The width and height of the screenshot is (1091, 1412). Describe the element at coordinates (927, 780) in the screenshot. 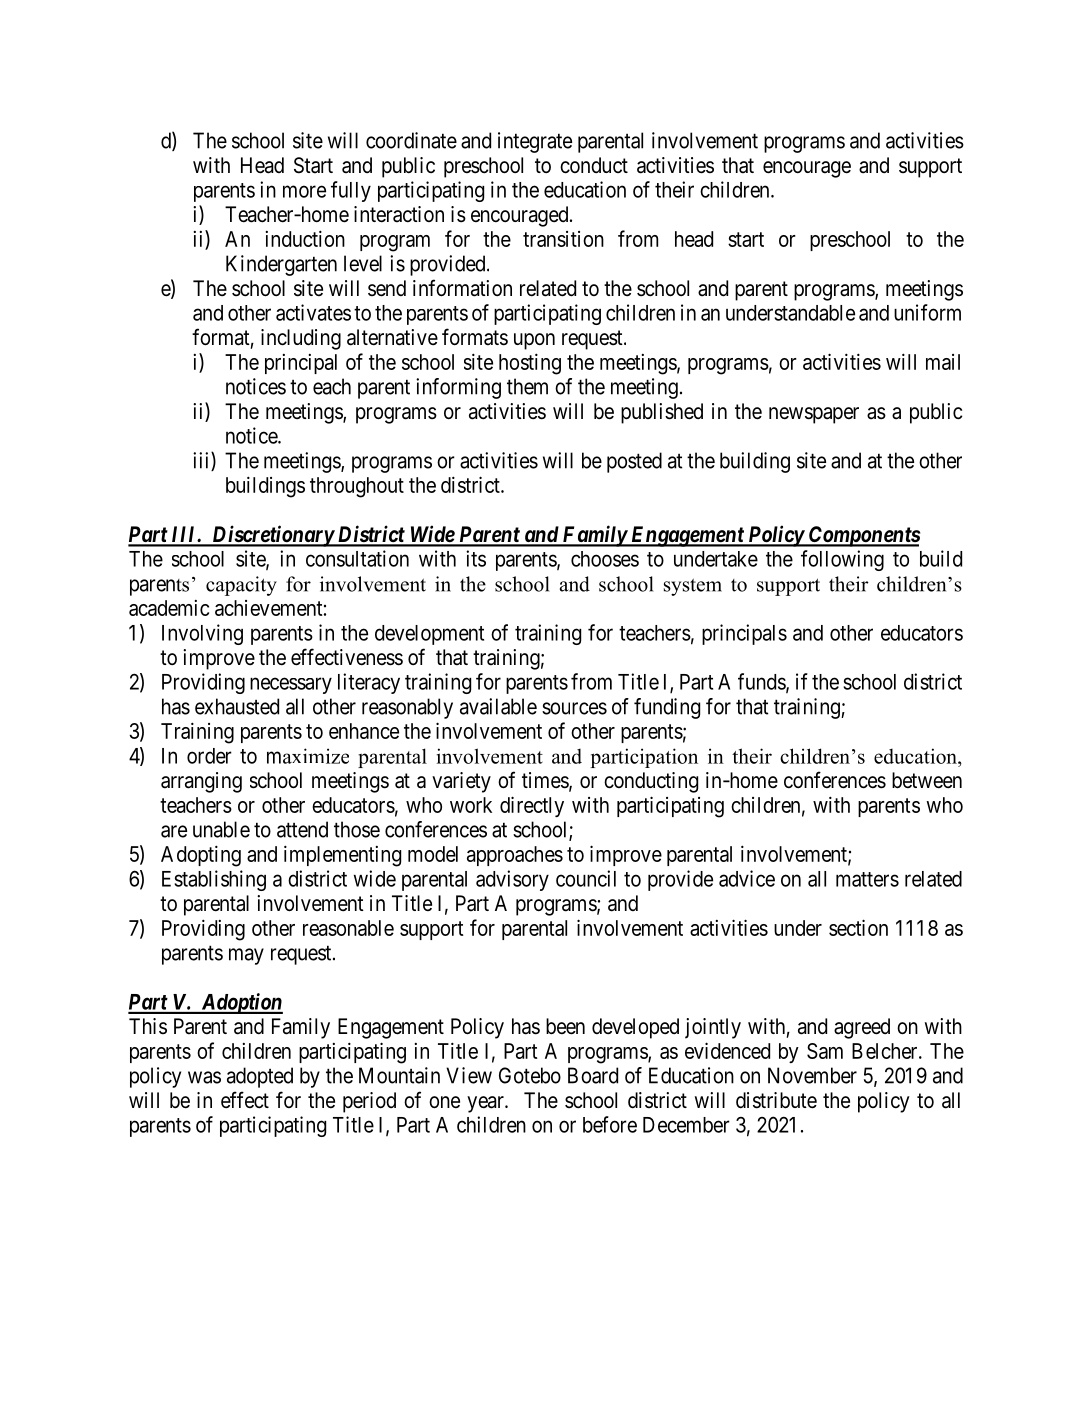

I see `between` at that location.
